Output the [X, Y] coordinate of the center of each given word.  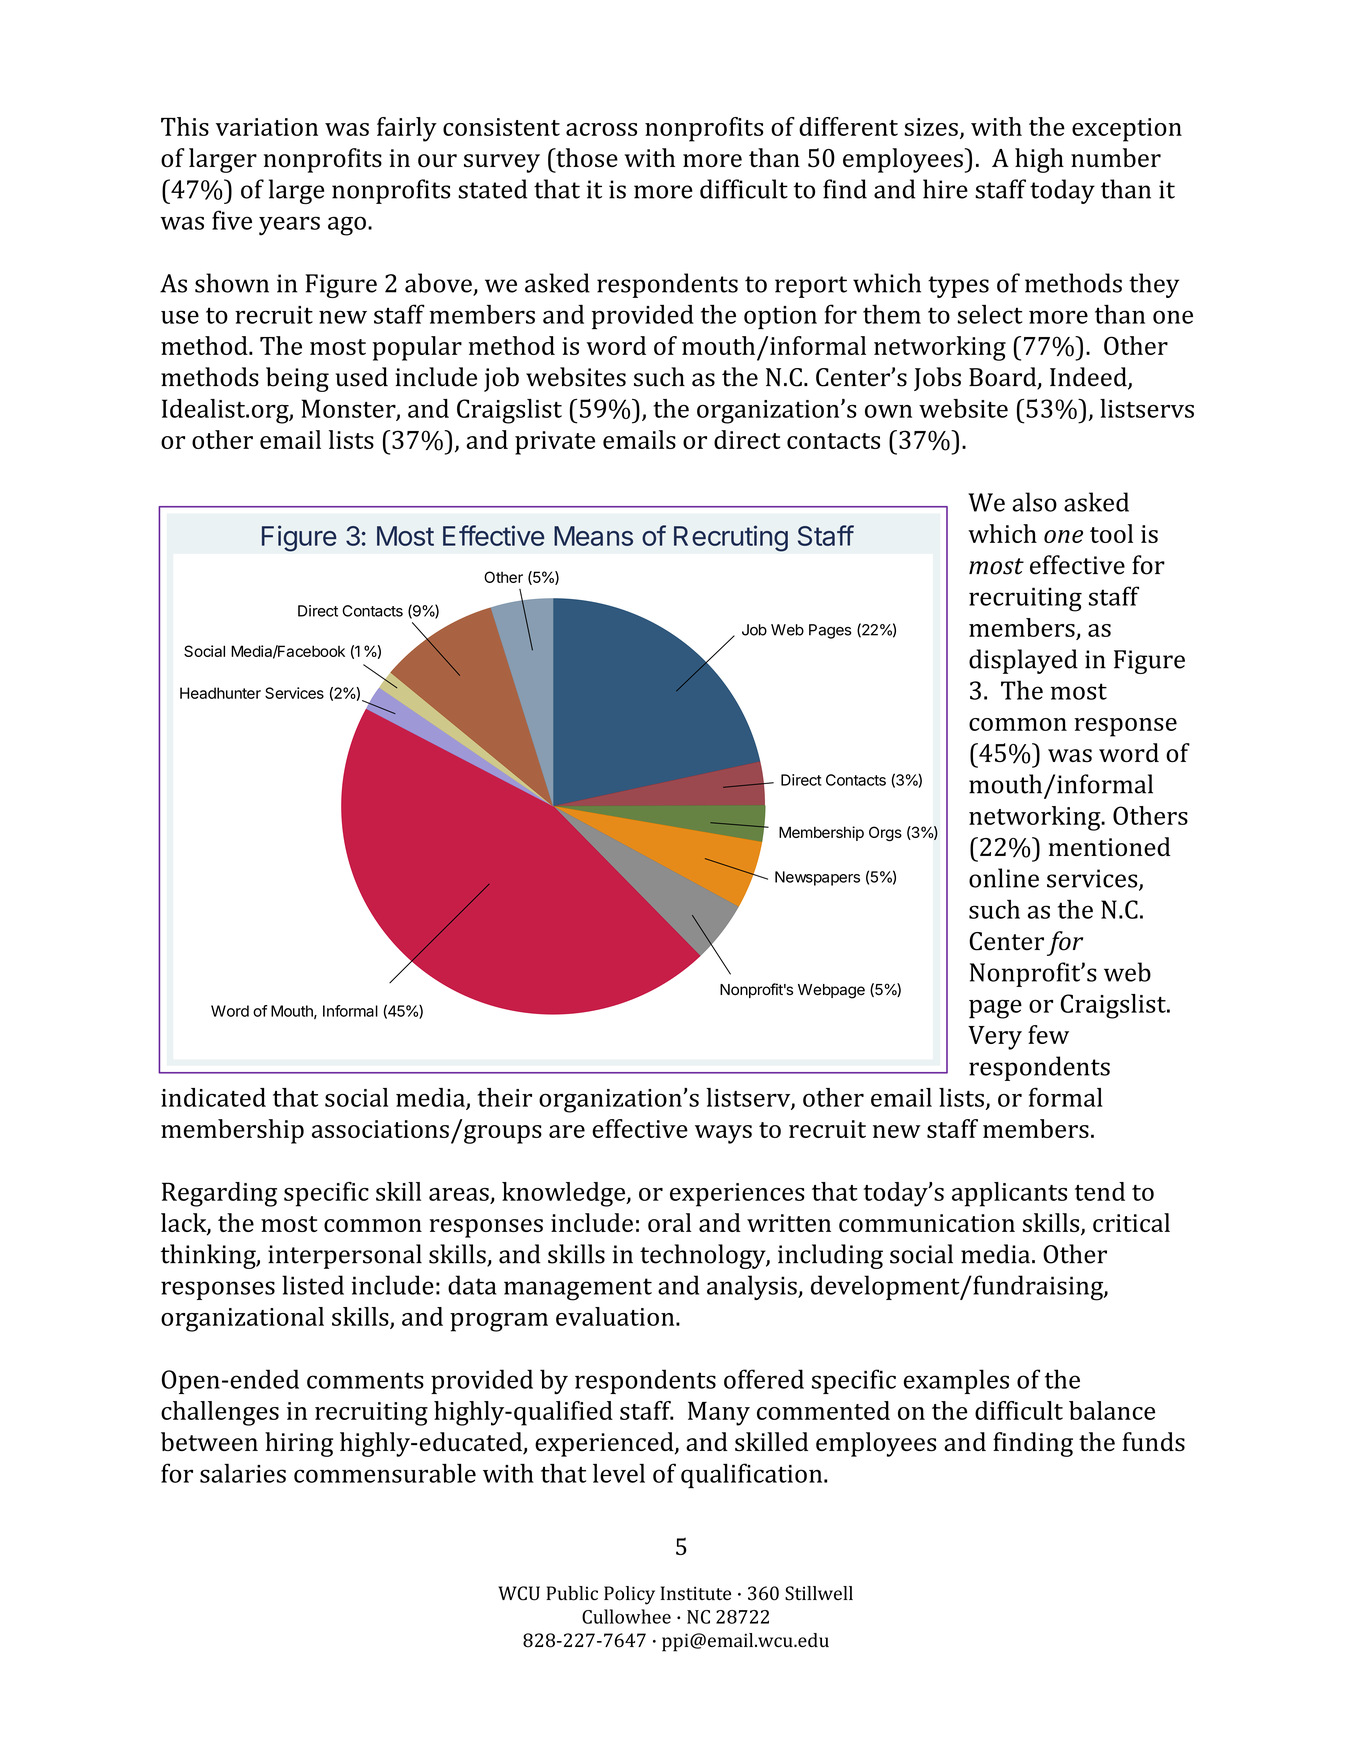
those [586, 158]
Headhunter [220, 693]
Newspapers [817, 878]
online [1004, 878]
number [1116, 158]
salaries [243, 1473]
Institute [696, 1593]
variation [267, 127]
